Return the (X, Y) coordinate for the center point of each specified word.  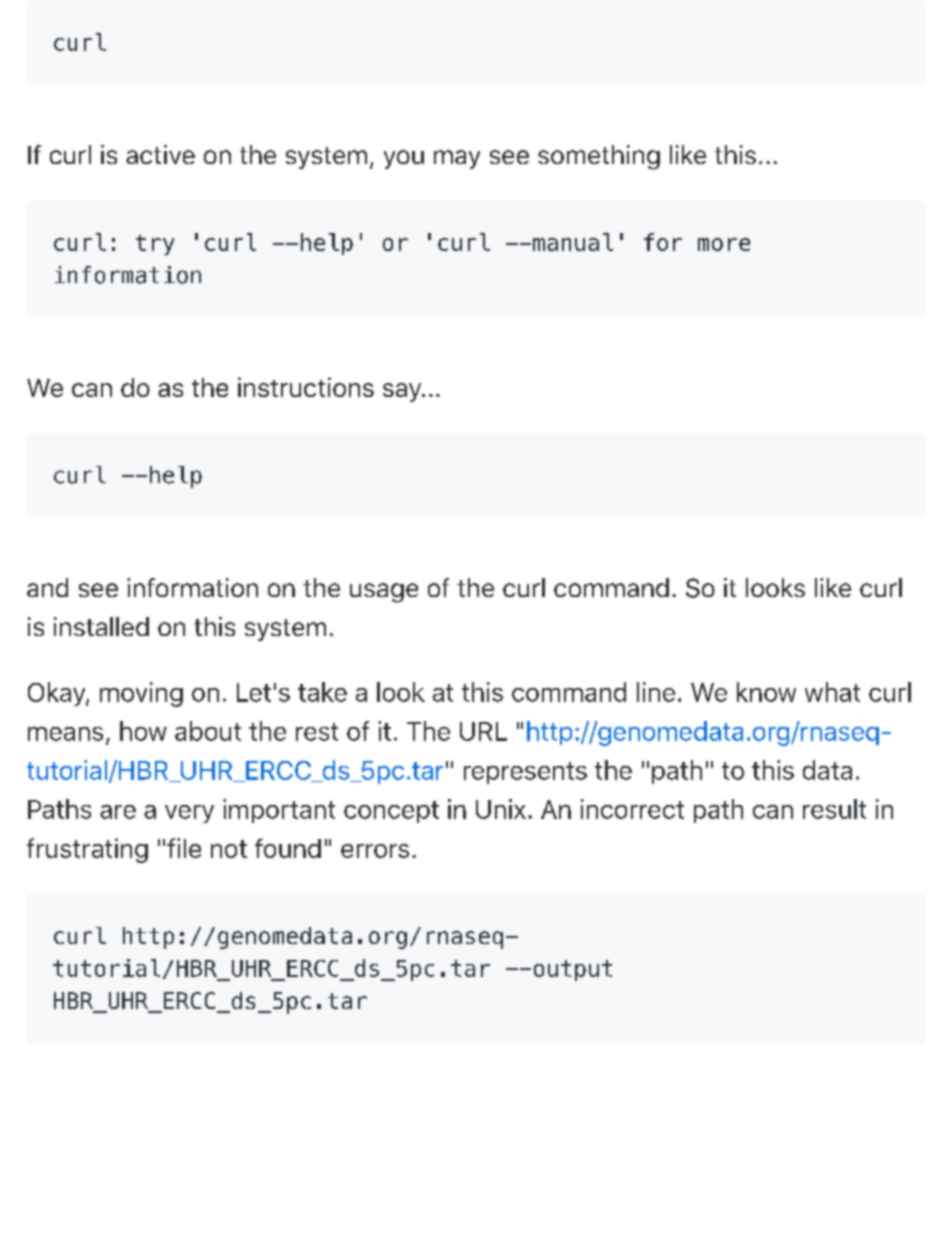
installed (101, 626)
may (457, 159)
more (724, 244)
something (599, 157)
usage (384, 593)
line (656, 692)
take (322, 692)
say (403, 392)
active (160, 154)
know (766, 692)
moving (141, 694)
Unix (501, 809)
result (834, 809)
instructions (306, 387)
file (184, 848)
